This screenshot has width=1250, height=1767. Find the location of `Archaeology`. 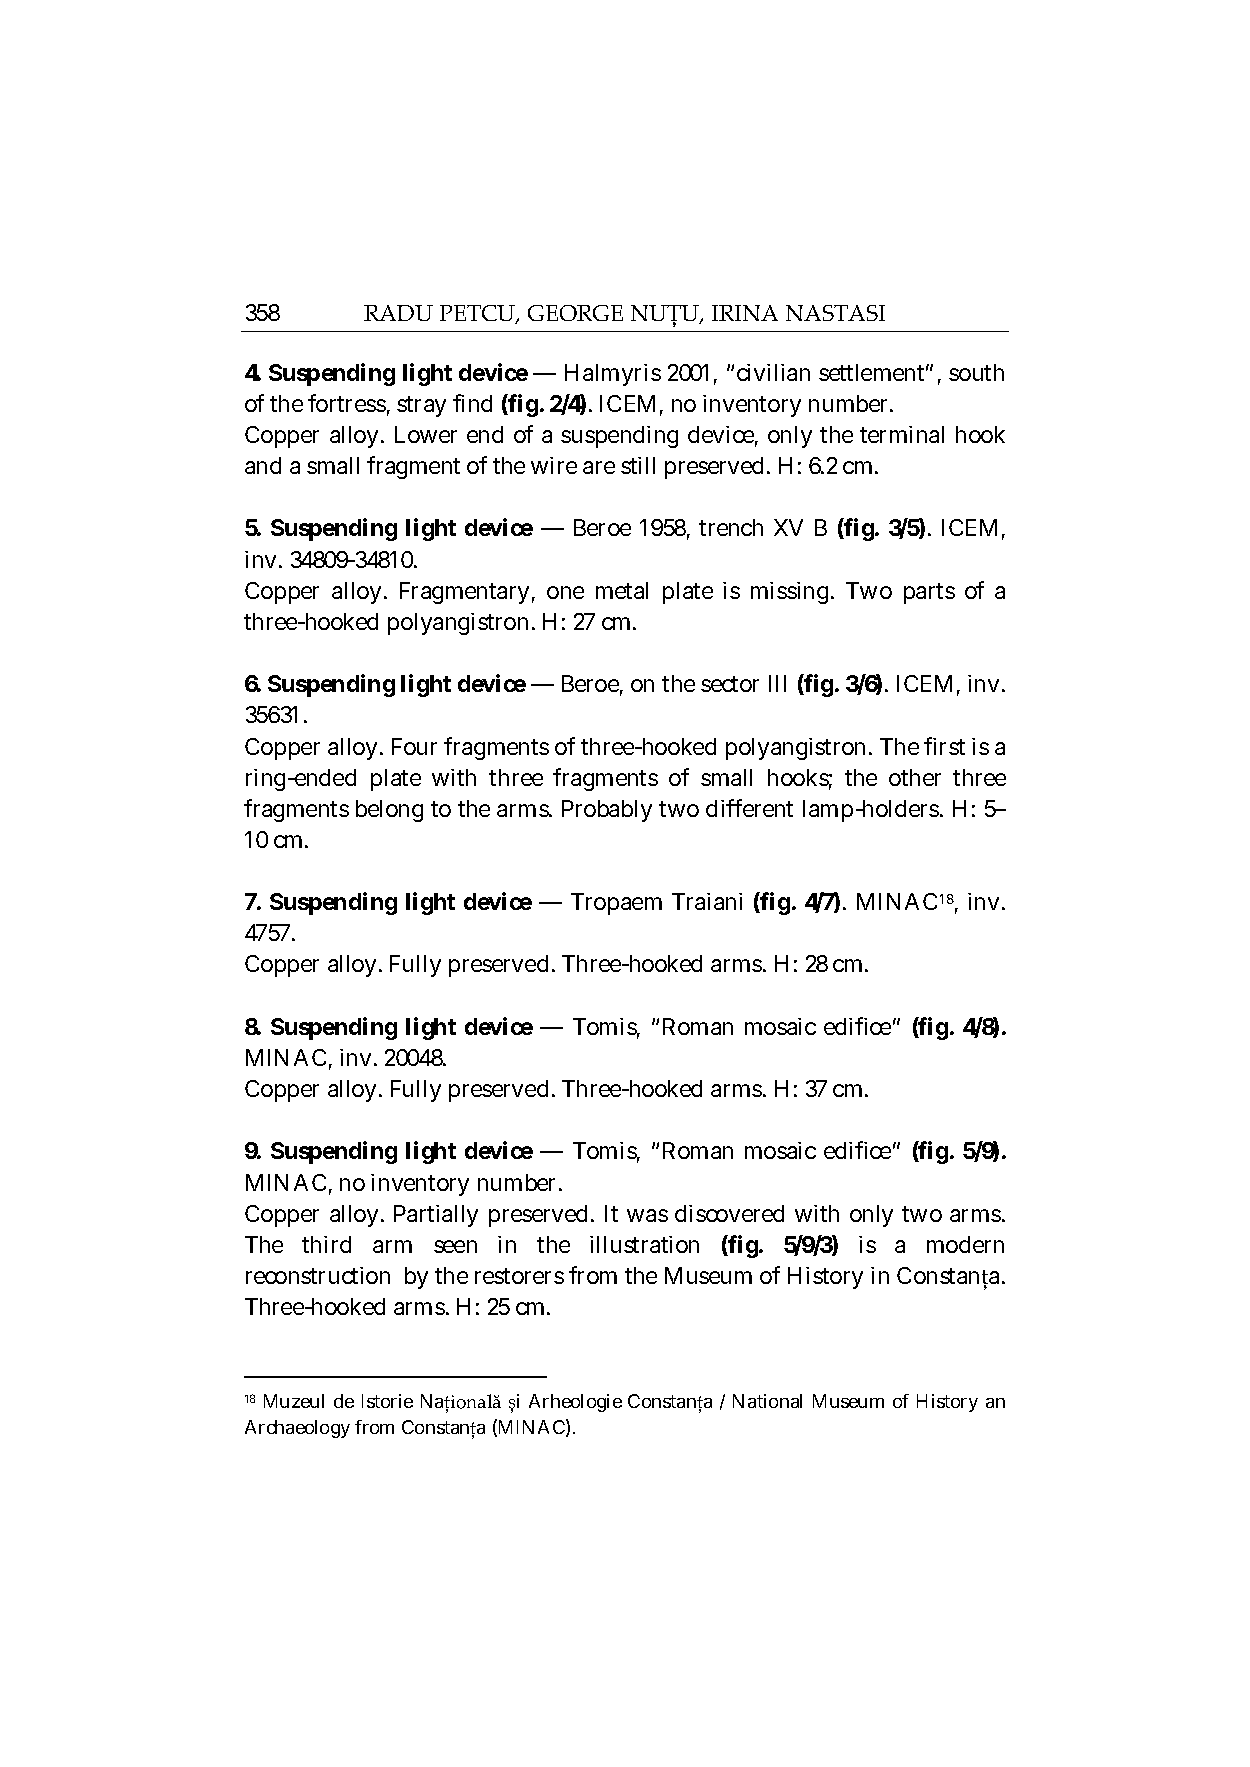

Archaeology is located at coordinates (297, 1429).
